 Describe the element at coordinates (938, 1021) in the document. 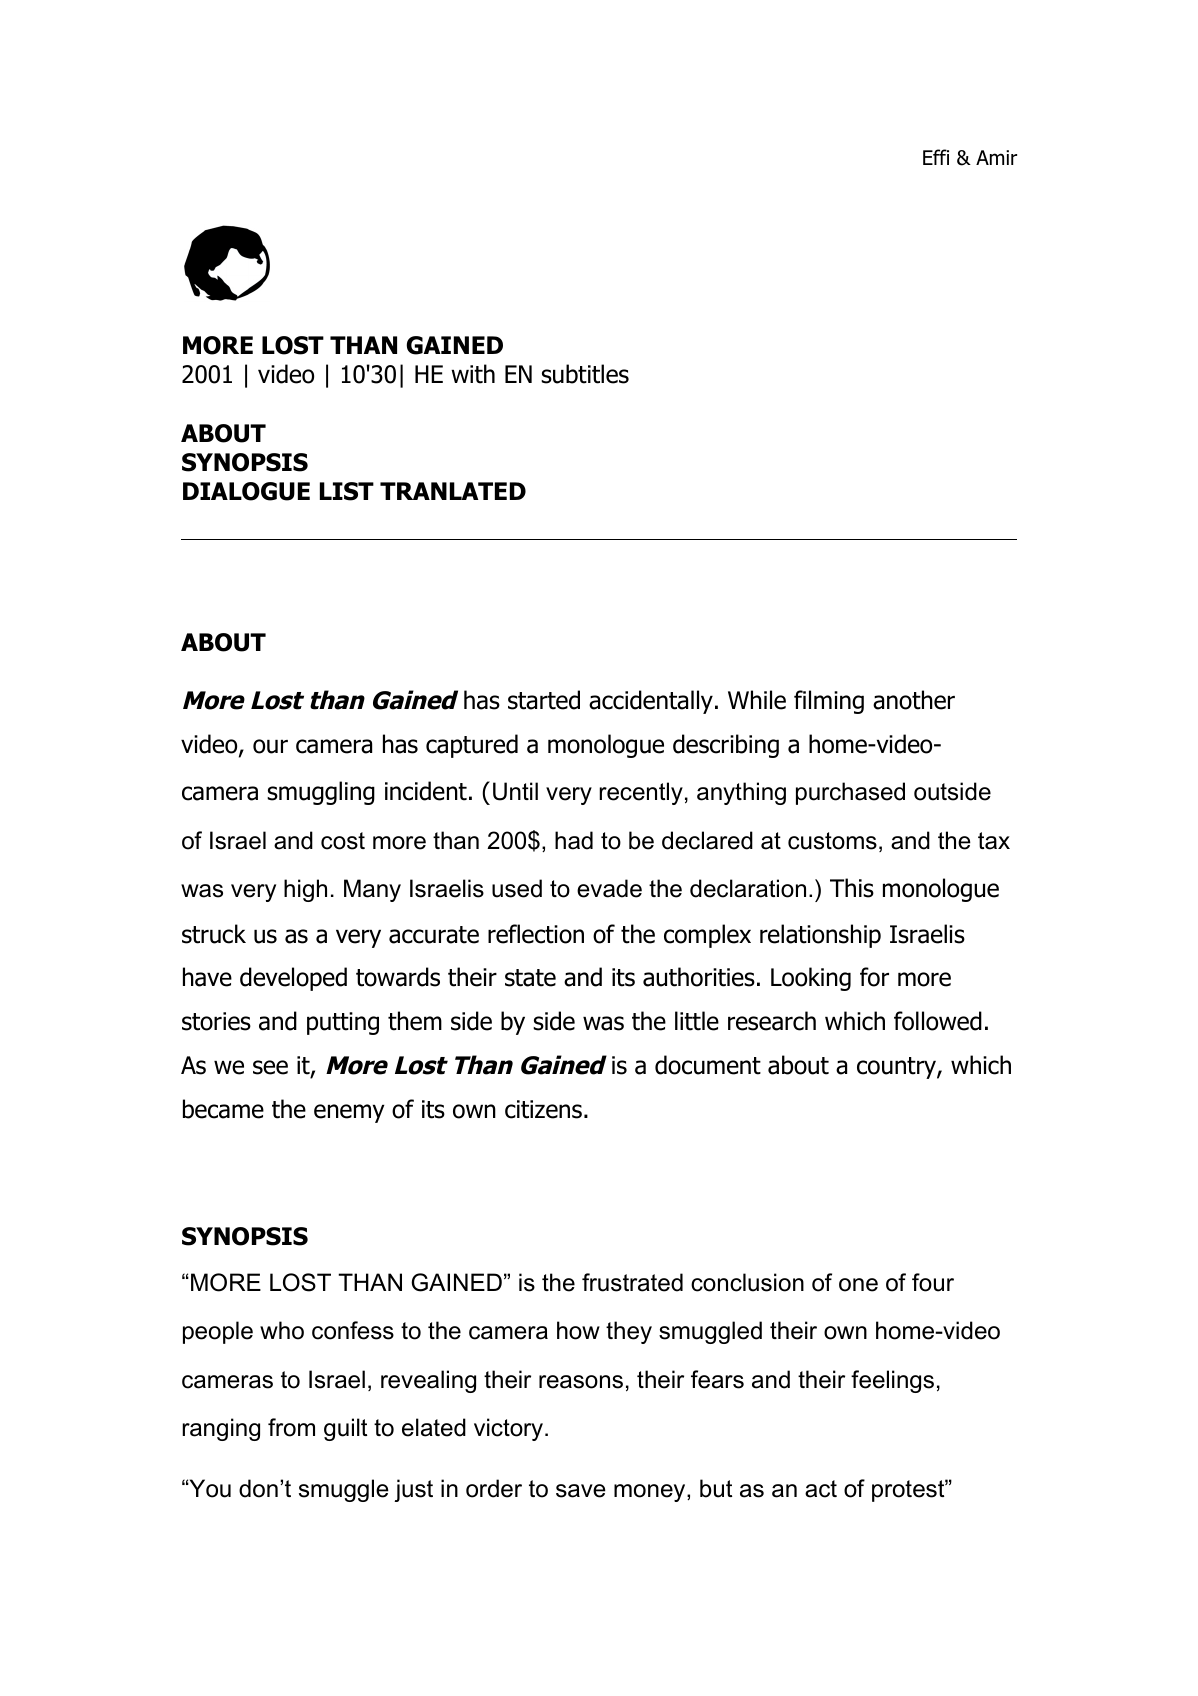

I see `followed` at that location.
